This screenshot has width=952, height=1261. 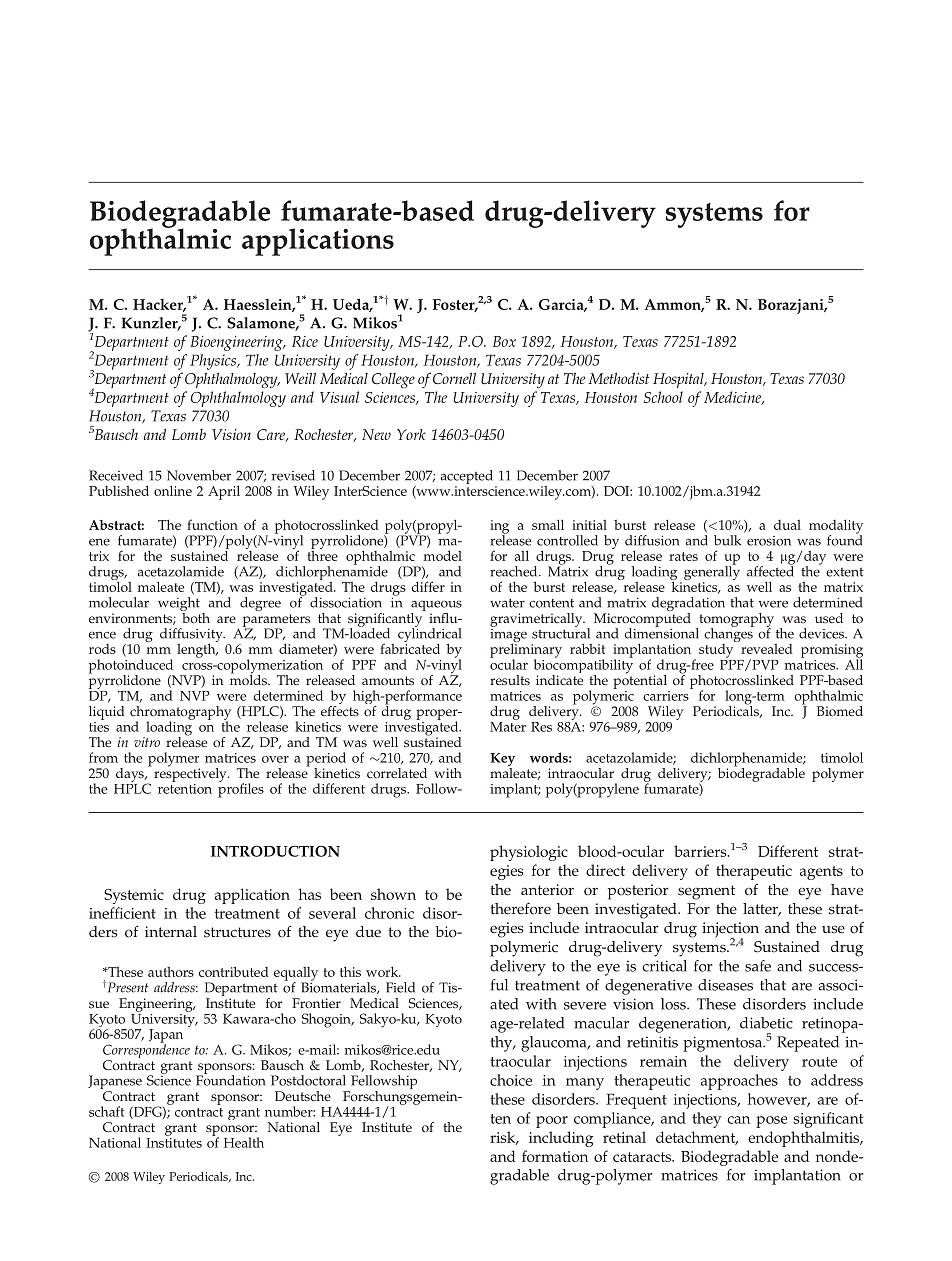 What do you see at coordinates (214, 362) in the screenshot?
I see `Physics` at bounding box center [214, 362].
